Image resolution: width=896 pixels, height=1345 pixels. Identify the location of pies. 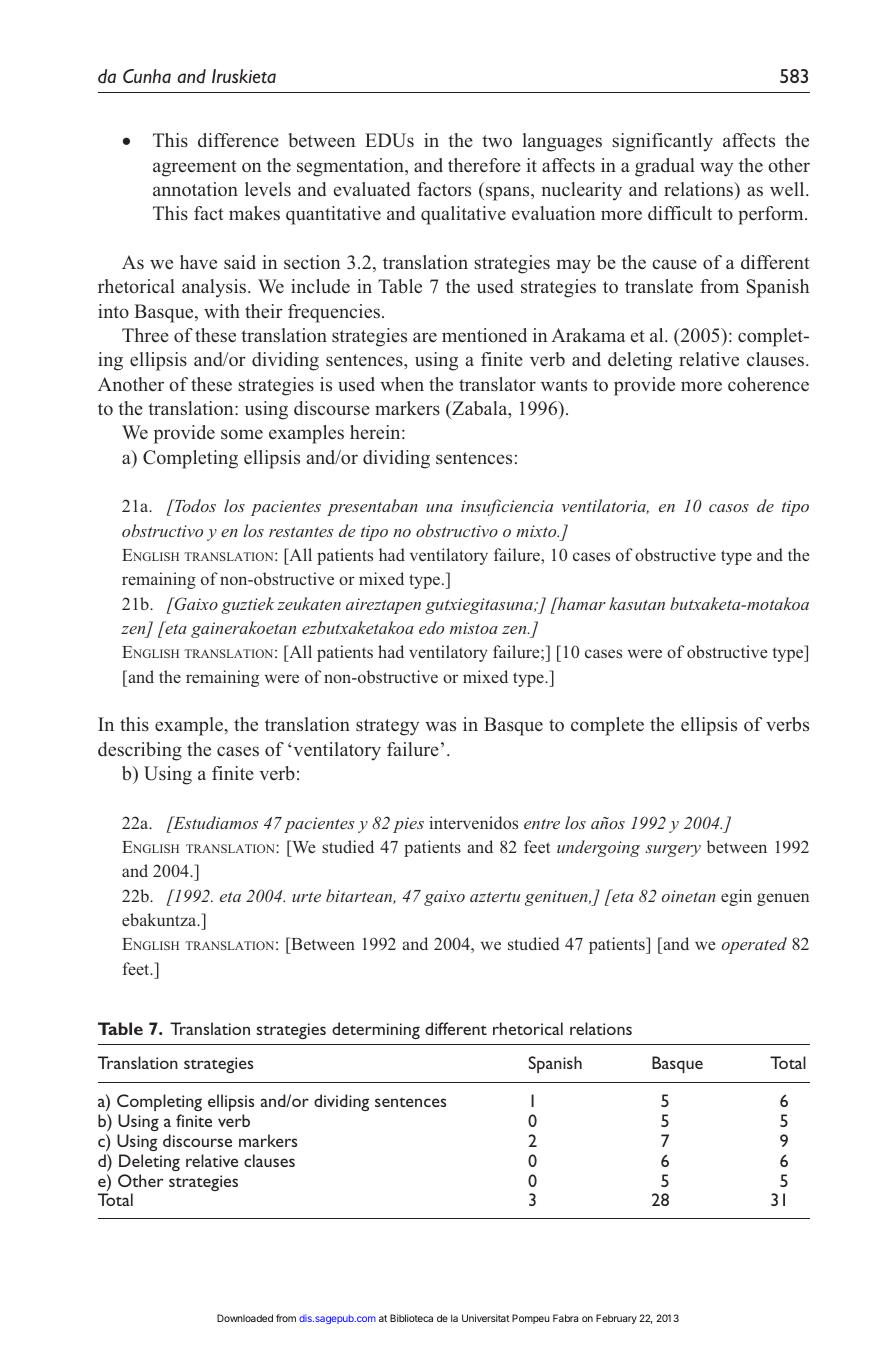
(408, 825).
